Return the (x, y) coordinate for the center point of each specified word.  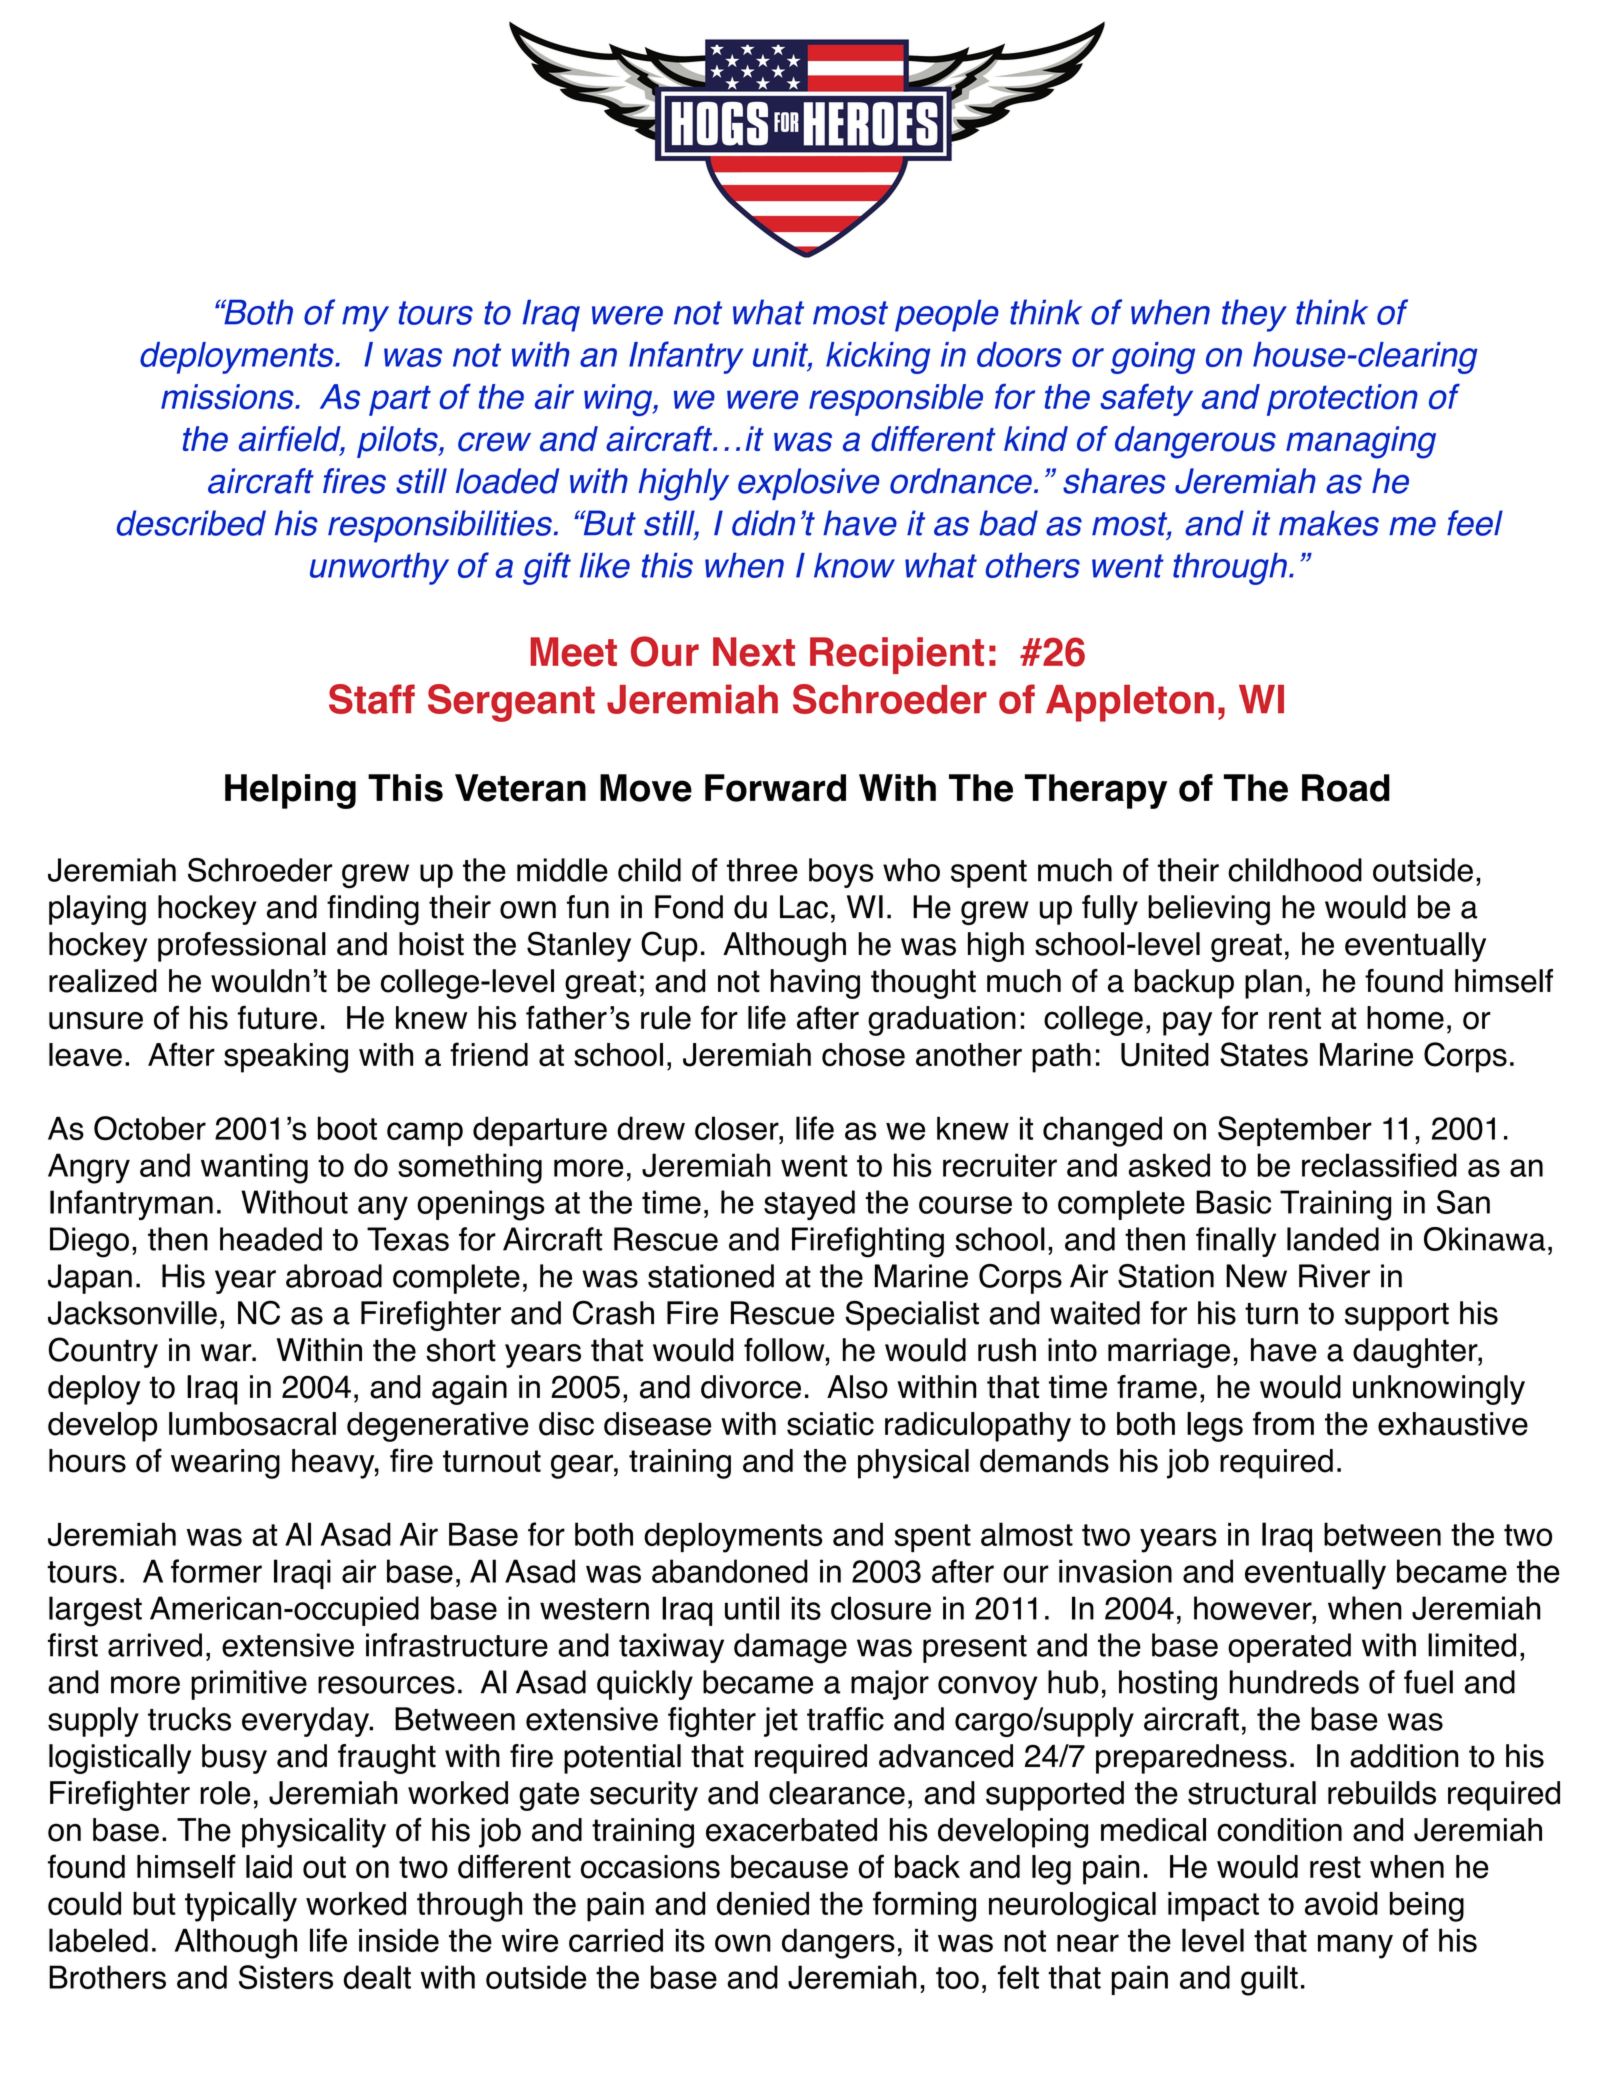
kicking (878, 358)
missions (228, 397)
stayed (809, 1205)
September (1295, 1131)
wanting (254, 1168)
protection (1342, 400)
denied (763, 1904)
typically (241, 1907)
